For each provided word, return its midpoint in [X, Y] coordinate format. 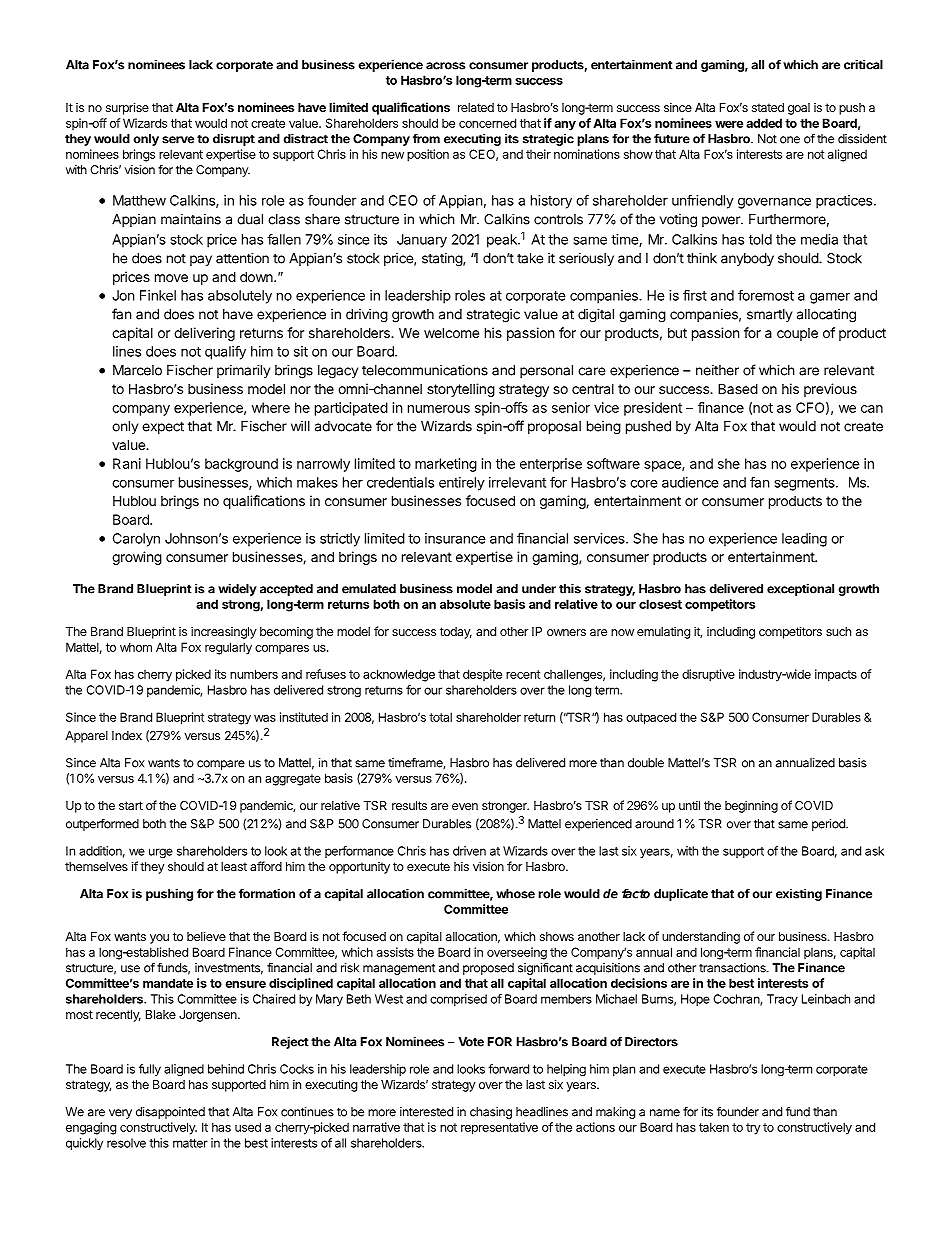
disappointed [170, 1113]
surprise [127, 108]
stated [768, 107]
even [465, 806]
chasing [491, 1113]
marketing [446, 465]
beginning [751, 806]
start [131, 805]
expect [163, 427]
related [476, 107]
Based [738, 388]
